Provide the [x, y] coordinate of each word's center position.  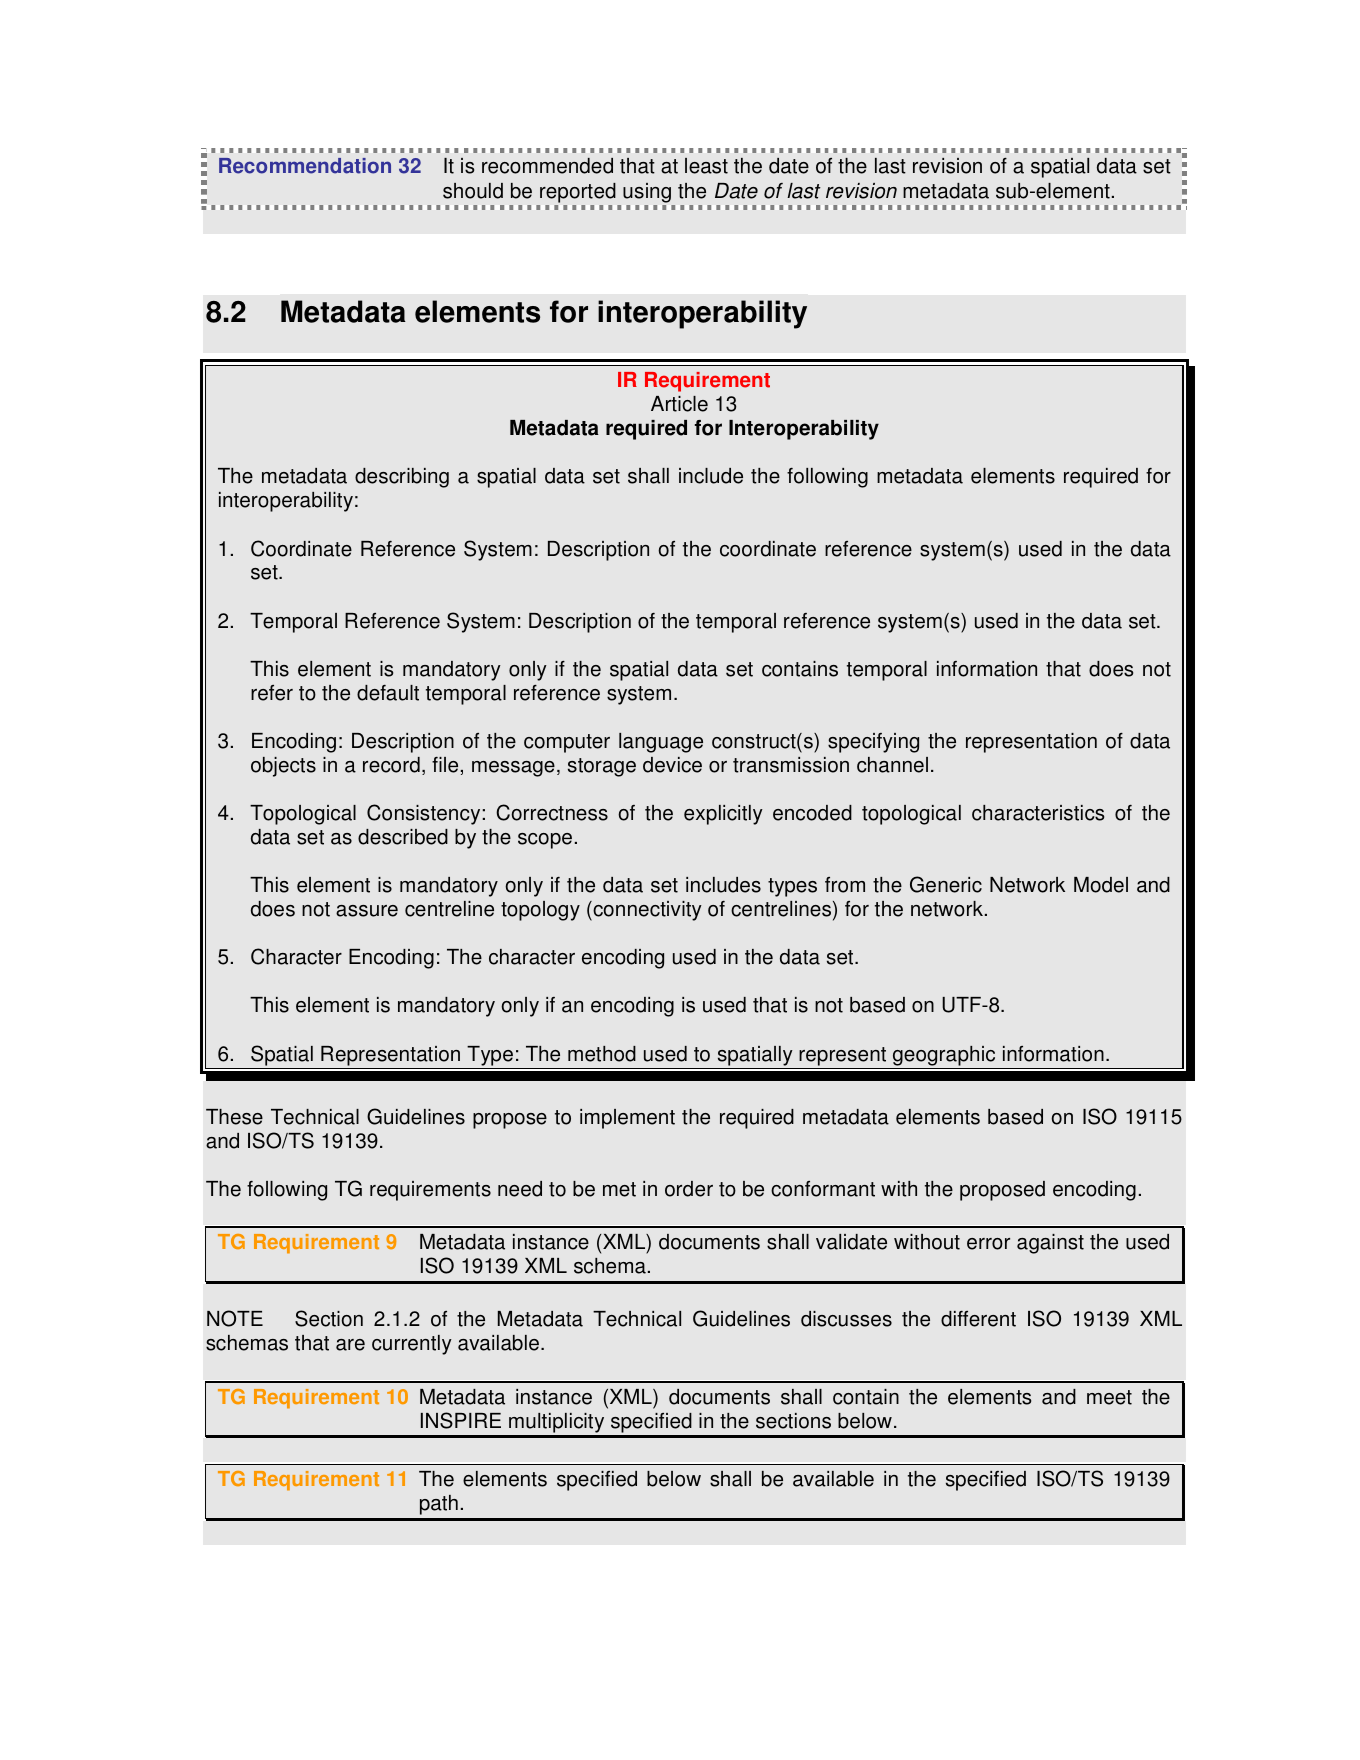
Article [679, 404]
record [391, 765]
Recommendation [305, 166]
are [350, 1345]
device [672, 765]
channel [892, 765]
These [234, 1117]
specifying [873, 743]
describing [402, 478]
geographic [944, 1056]
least [706, 166]
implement [627, 1119]
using [647, 193]
